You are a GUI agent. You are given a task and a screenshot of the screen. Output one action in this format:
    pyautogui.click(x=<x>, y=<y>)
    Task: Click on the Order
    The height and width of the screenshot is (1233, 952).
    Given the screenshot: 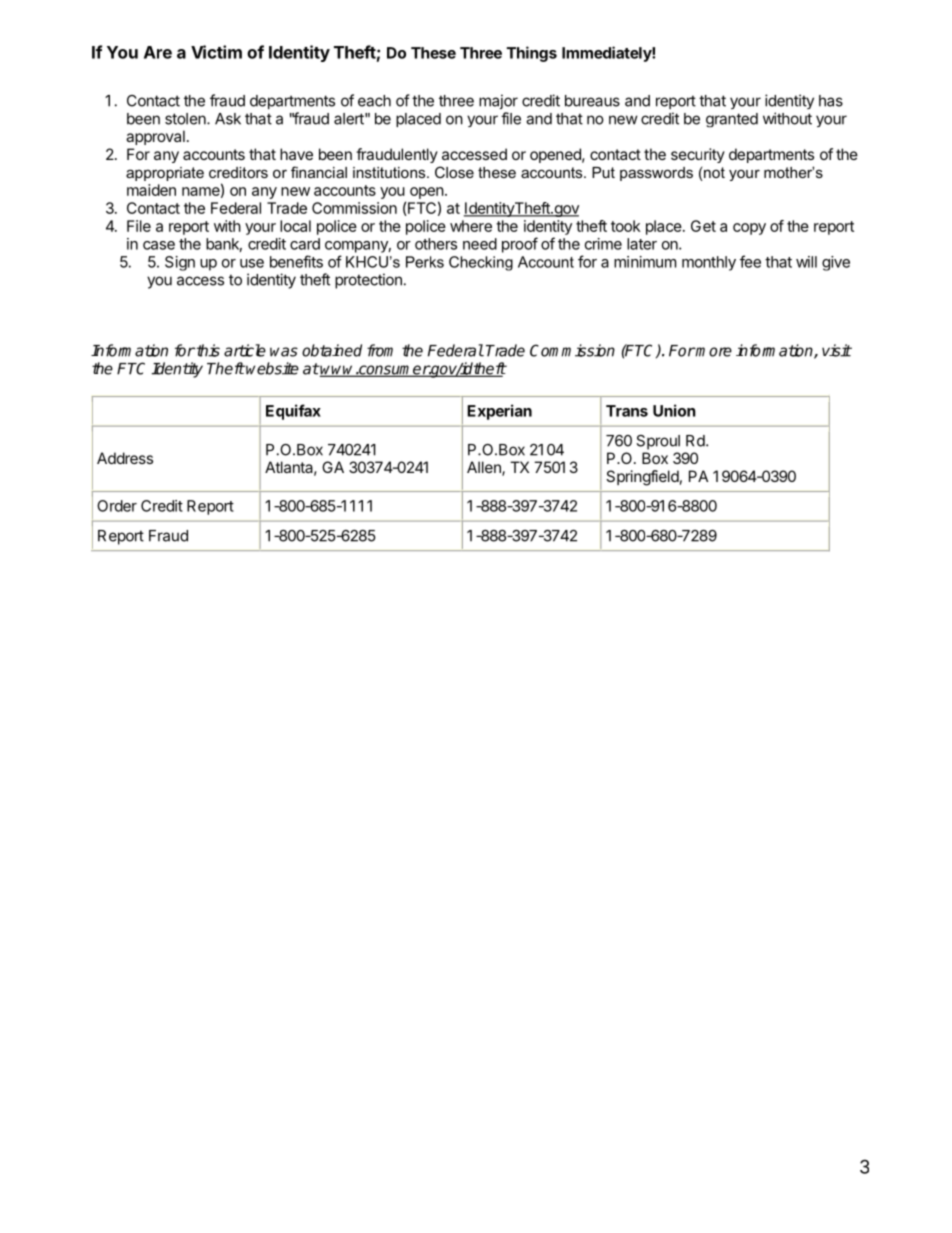 What is the action you would take?
    pyautogui.click(x=117, y=506)
